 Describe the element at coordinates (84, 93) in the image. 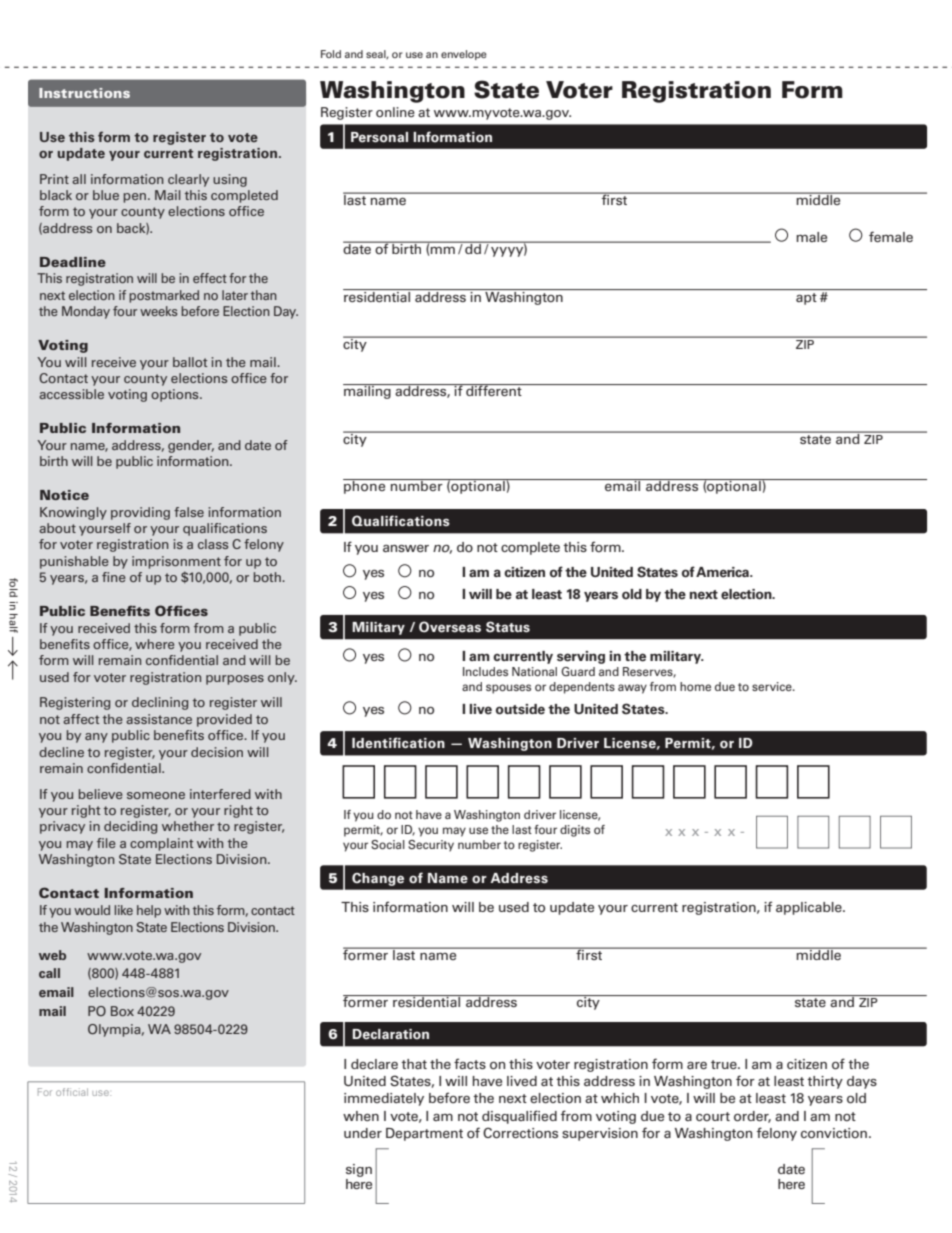

I see `Instructions` at that location.
